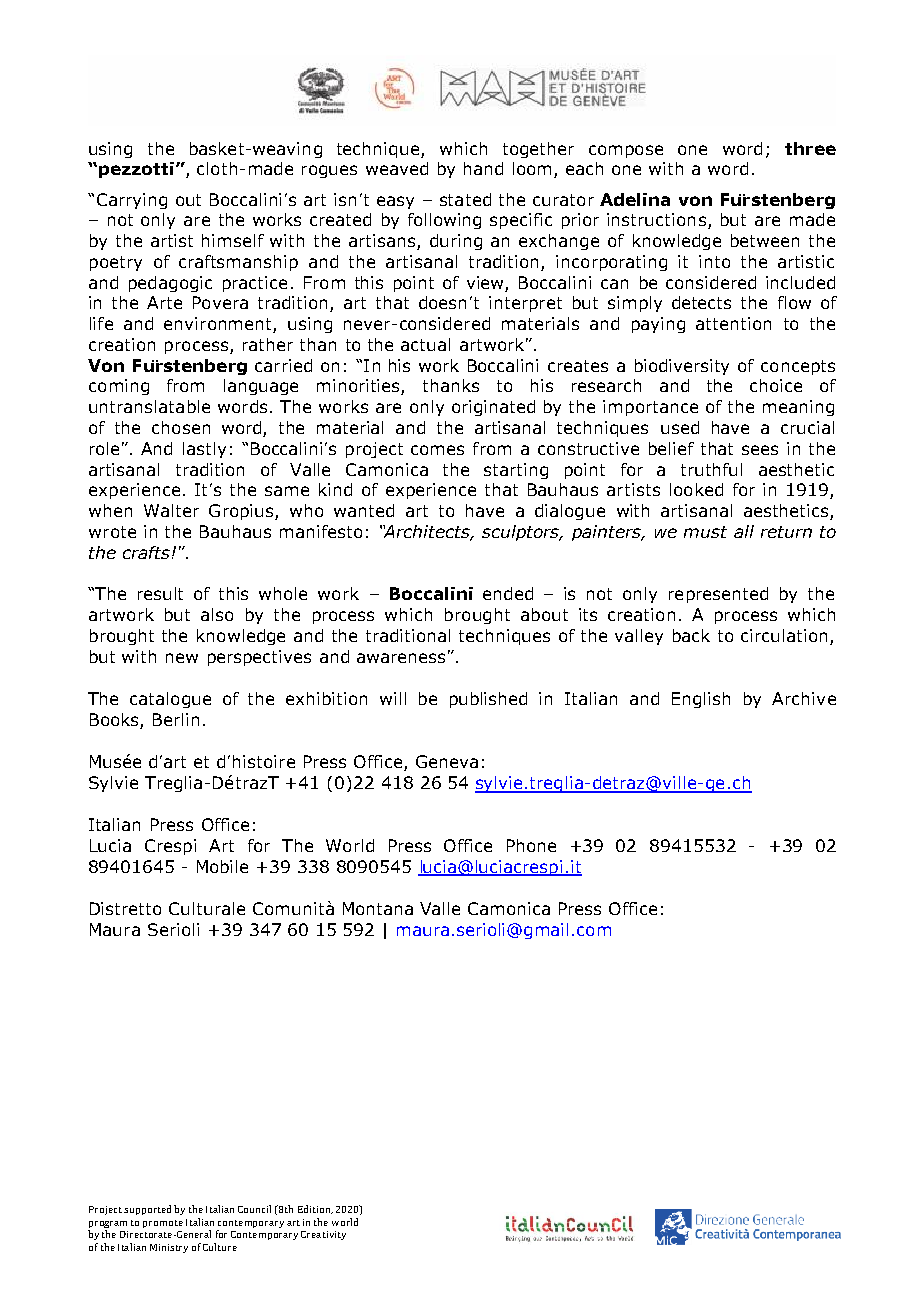 The image size is (924, 1308). What do you see at coordinates (531, 845) in the screenshot?
I see `Phone` at bounding box center [531, 845].
